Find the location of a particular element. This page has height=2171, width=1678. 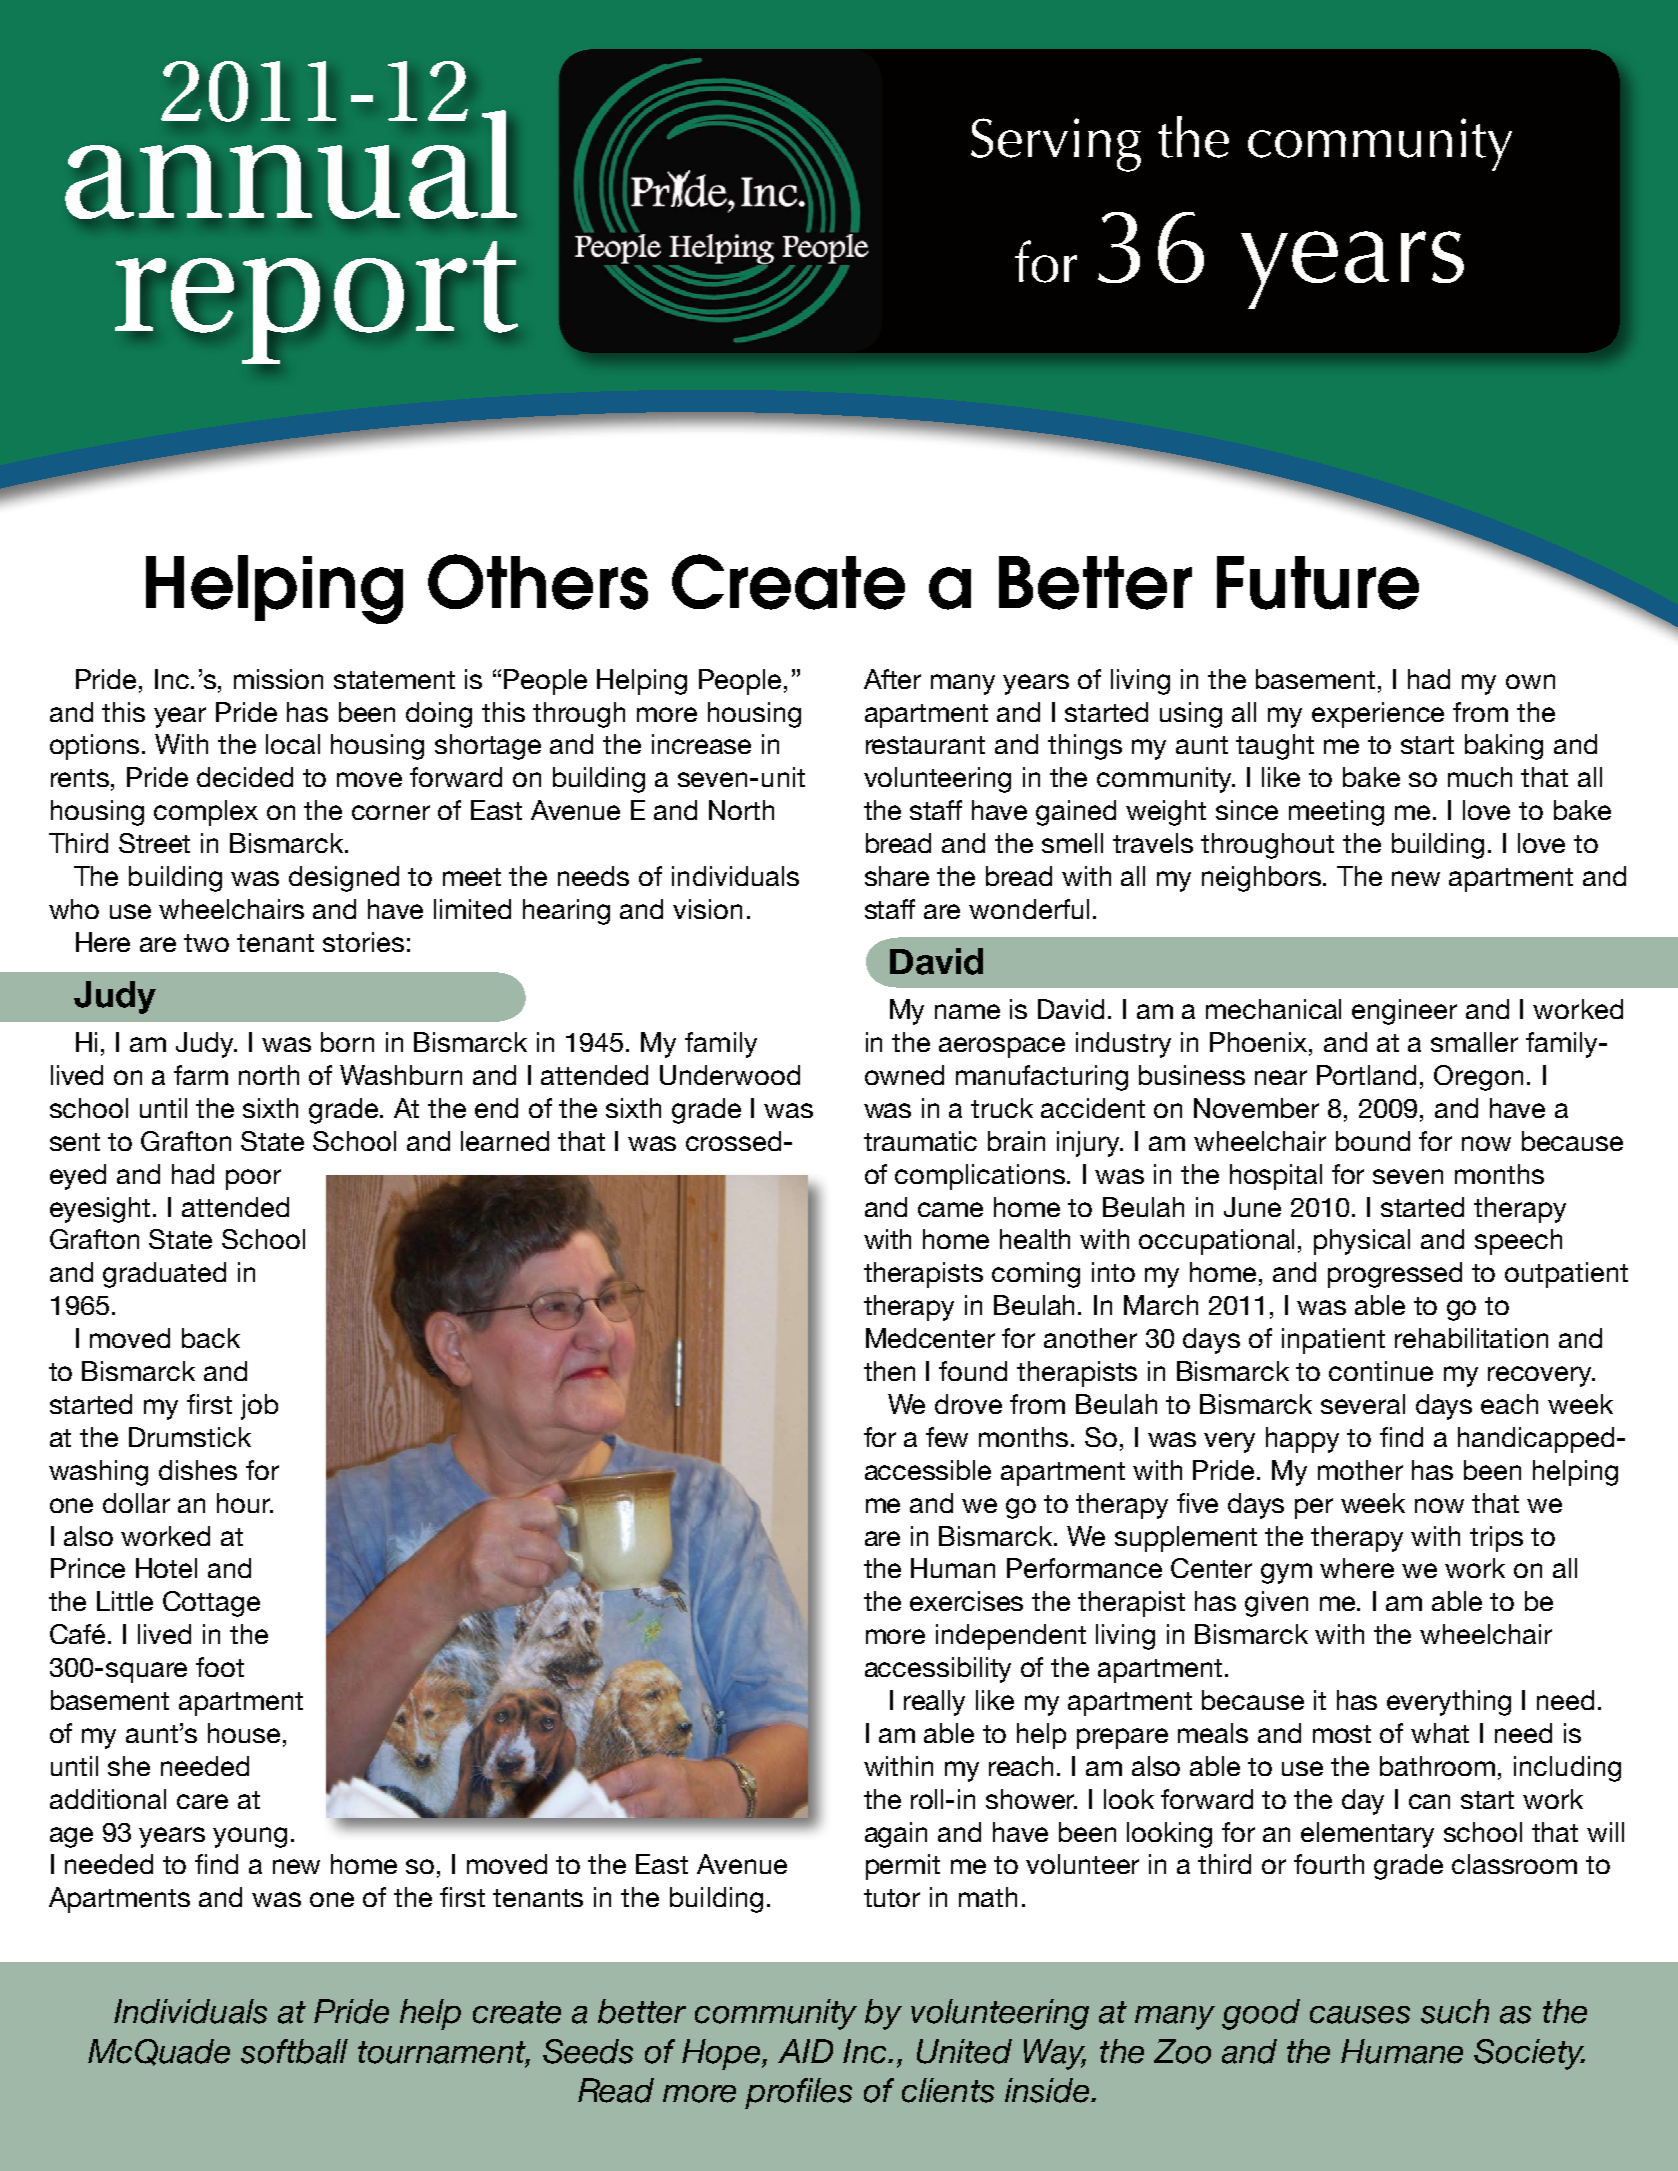

traumatic is located at coordinates (920, 1141).
